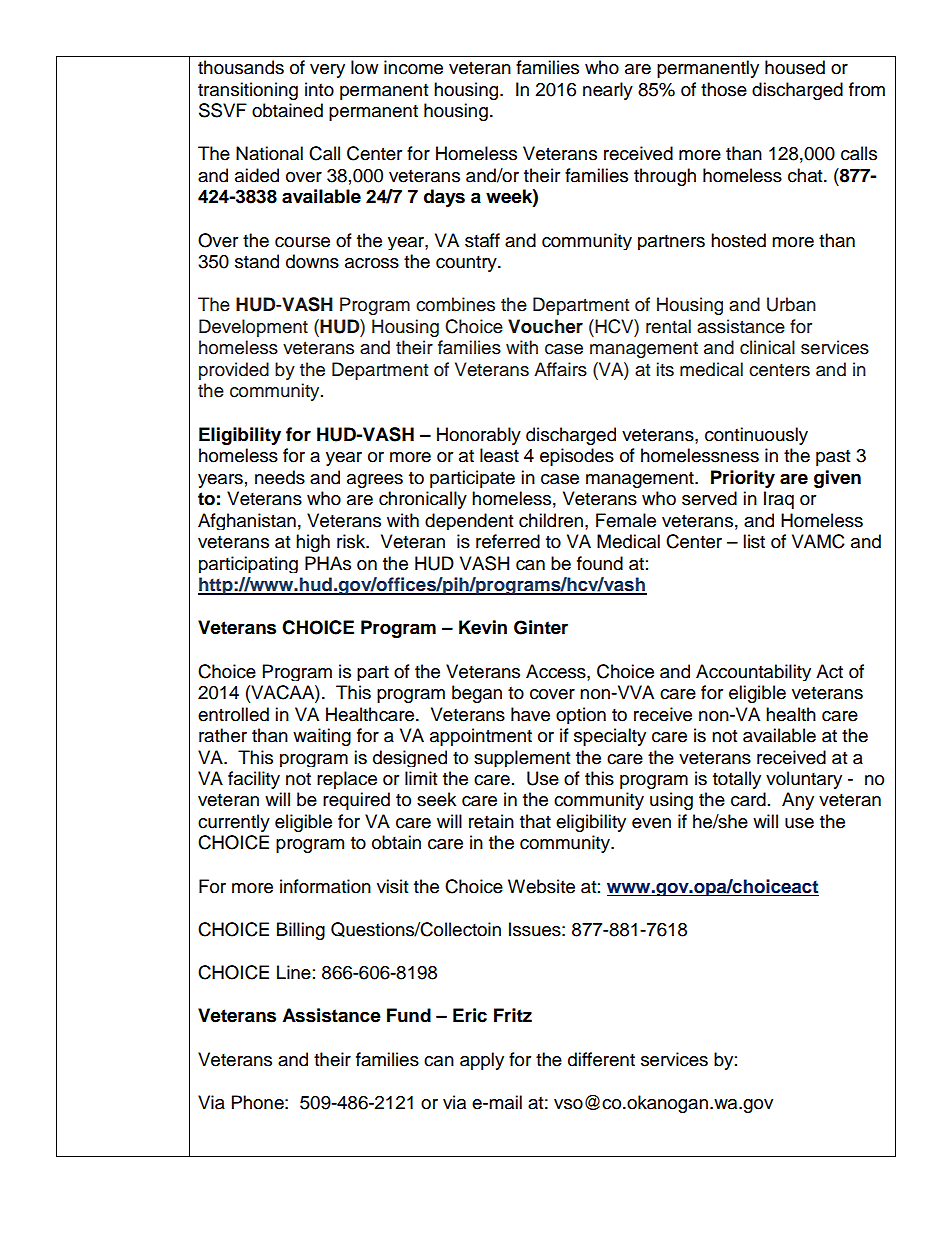  What do you see at coordinates (322, 737) in the document?
I see `waiting` at bounding box center [322, 737].
